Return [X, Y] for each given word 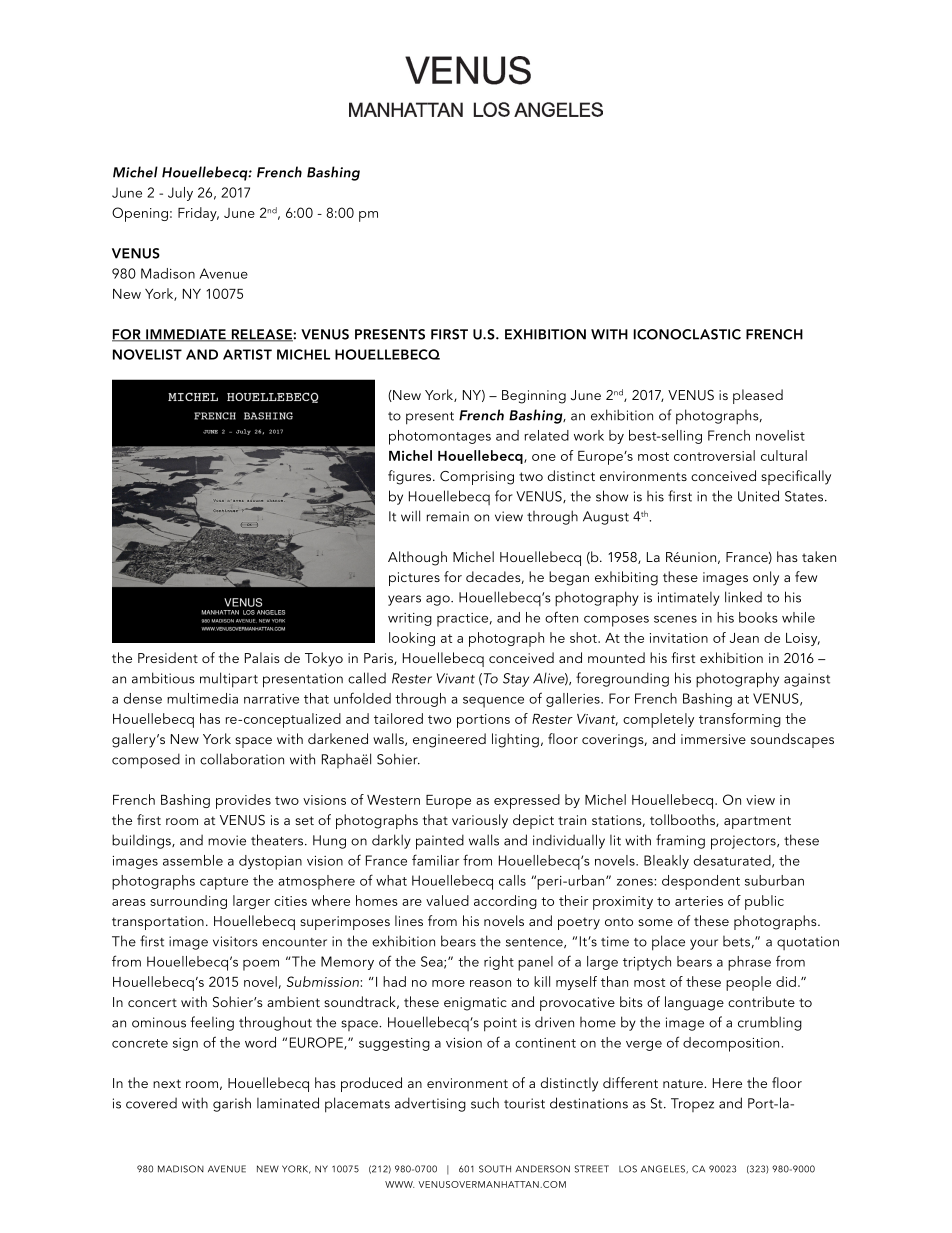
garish [232, 1104]
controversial [714, 455]
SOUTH [495, 1169]
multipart [229, 680]
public [764, 902]
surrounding [188, 902]
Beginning [534, 397]
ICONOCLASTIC [687, 334]
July [180, 194]
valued [447, 900]
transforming [740, 720]
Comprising [477, 478]
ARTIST [247, 354]
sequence [493, 702]
